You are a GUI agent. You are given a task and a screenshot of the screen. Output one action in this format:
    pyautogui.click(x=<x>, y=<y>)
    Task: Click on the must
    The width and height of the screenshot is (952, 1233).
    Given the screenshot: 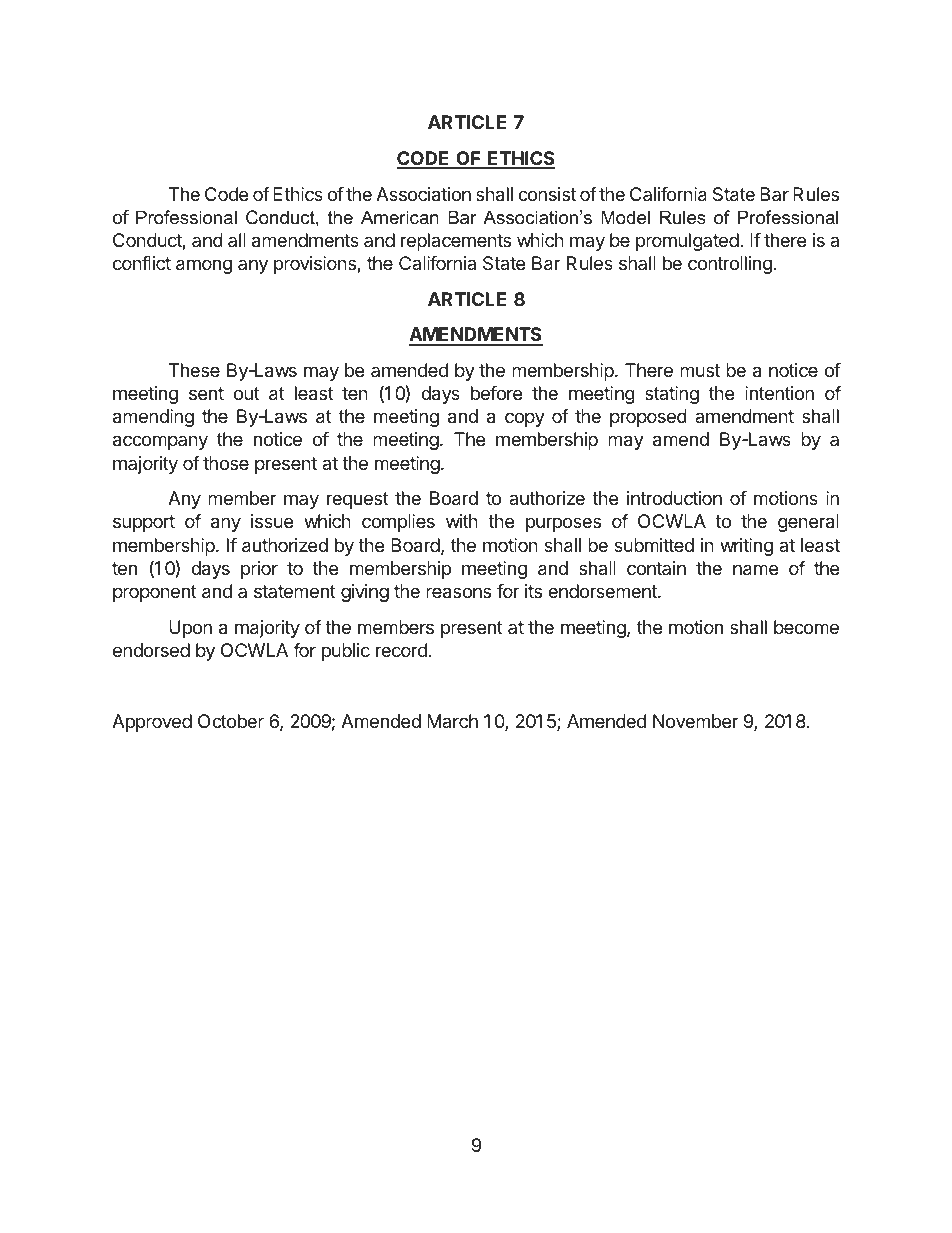 What is the action you would take?
    pyautogui.click(x=700, y=370)
